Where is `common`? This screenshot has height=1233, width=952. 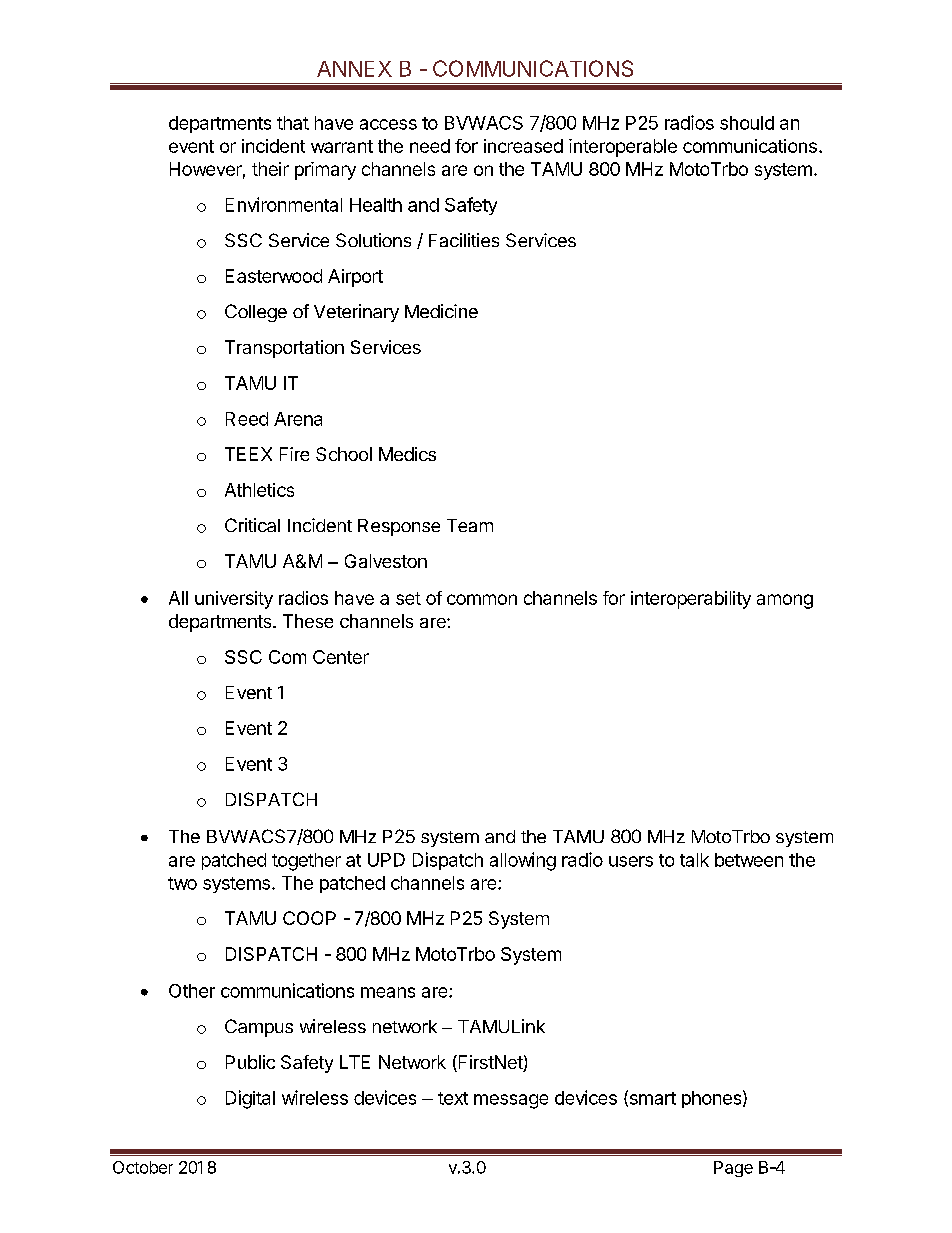
common is located at coordinates (482, 599).
